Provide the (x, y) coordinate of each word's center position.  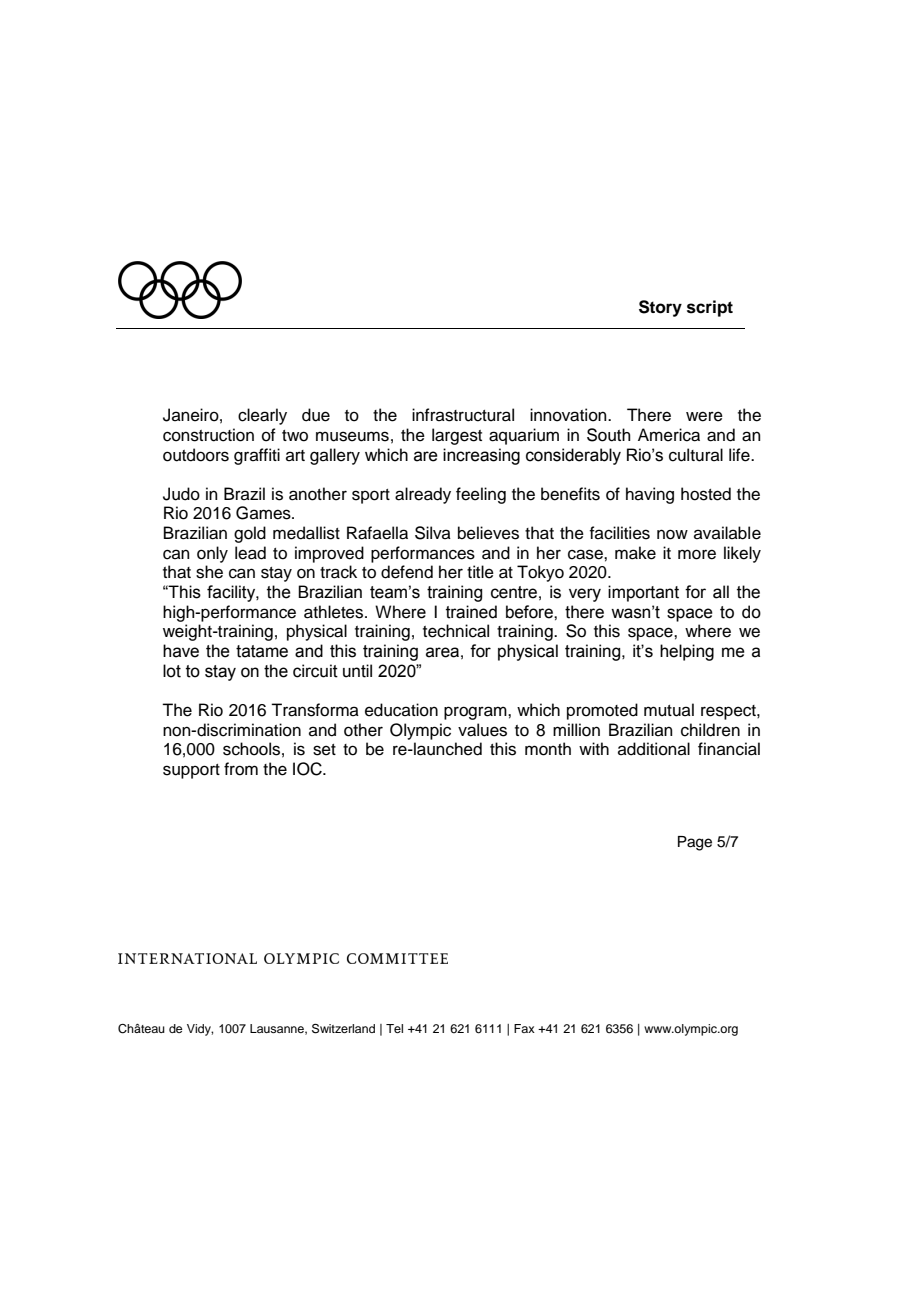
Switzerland (343, 1029)
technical (456, 631)
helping (687, 652)
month (548, 749)
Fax (524, 1028)
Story (660, 308)
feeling (481, 495)
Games (264, 513)
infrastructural (463, 415)
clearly (262, 416)
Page (695, 843)
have (181, 651)
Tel (394, 1028)
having (650, 495)
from (241, 769)
